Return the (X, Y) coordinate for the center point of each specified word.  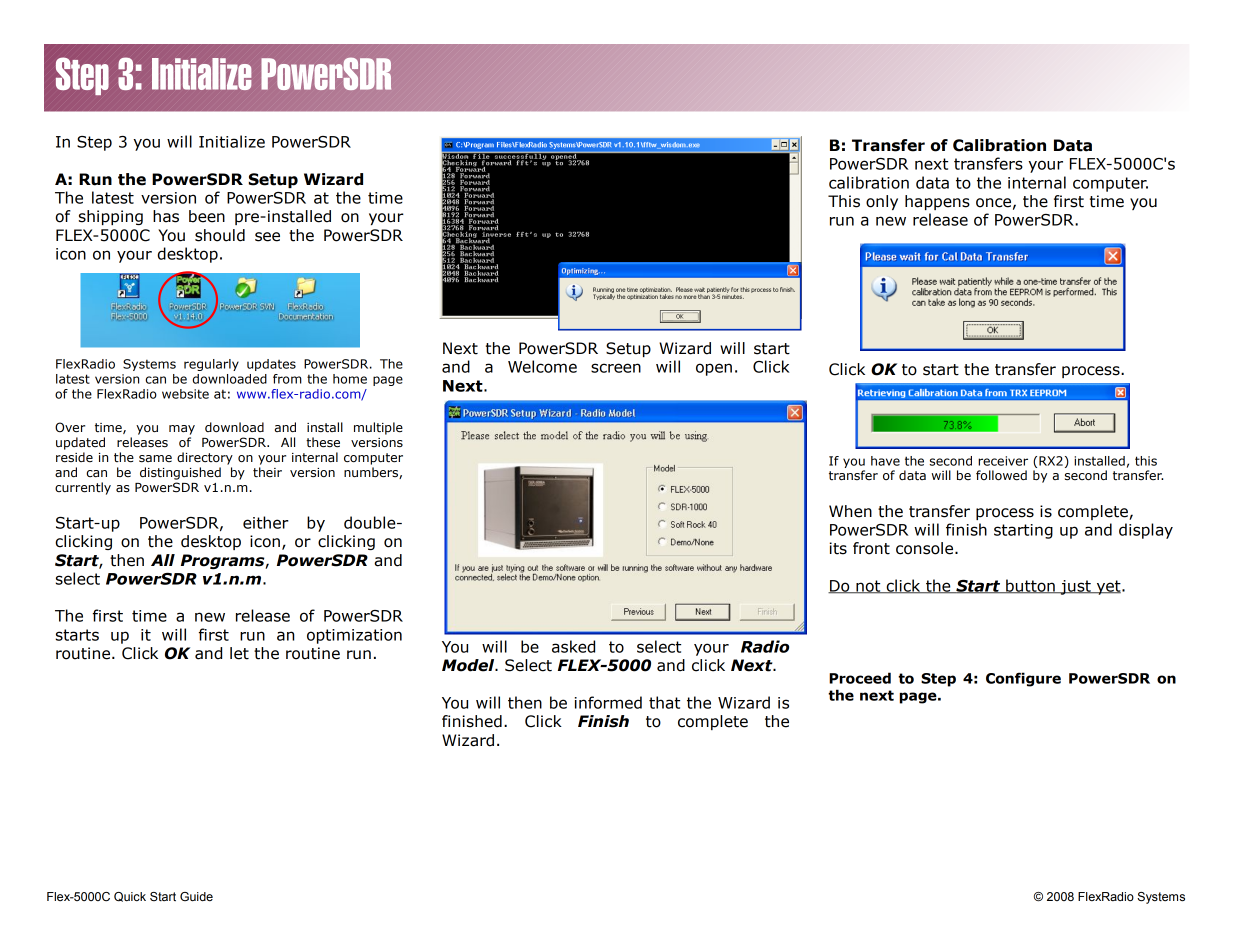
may (182, 430)
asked (573, 646)
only (882, 202)
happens (937, 202)
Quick (130, 897)
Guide (196, 896)
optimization (354, 636)
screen (616, 368)
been (207, 216)
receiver (1003, 461)
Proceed (860, 678)
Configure (1023, 679)
